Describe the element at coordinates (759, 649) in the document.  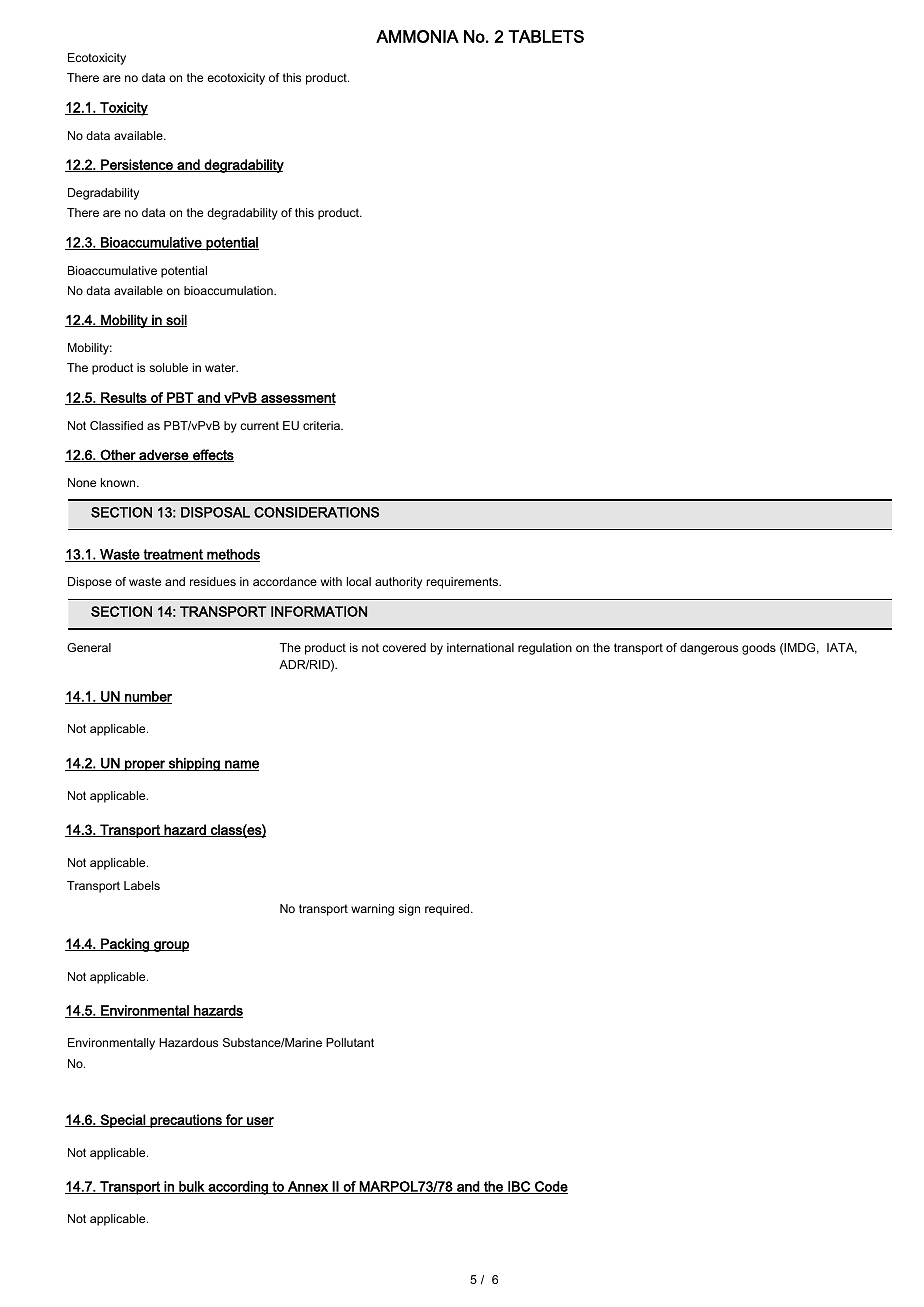
I see `goods` at that location.
